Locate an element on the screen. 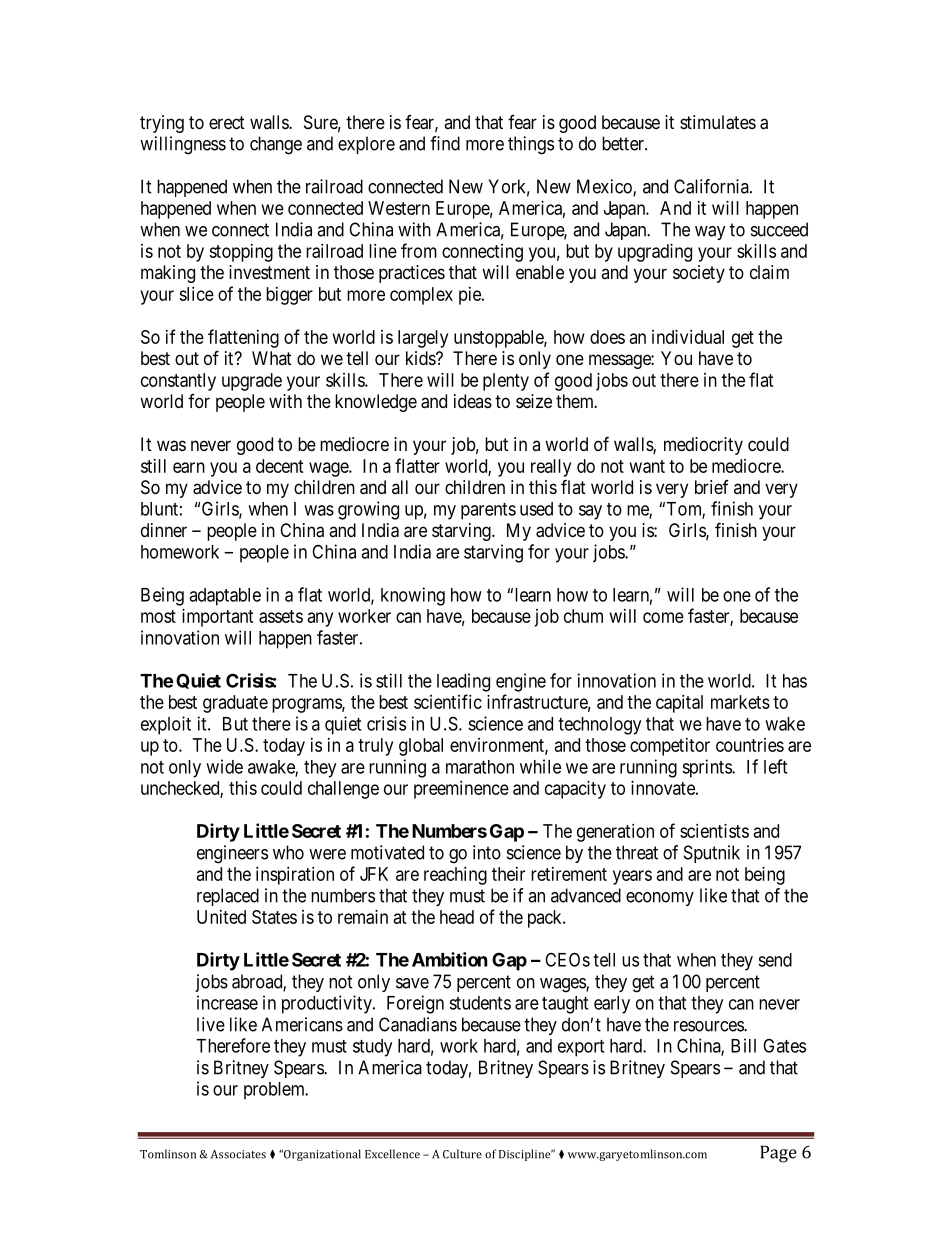 This screenshot has width=952, height=1233. Associates is located at coordinates (238, 1154).
